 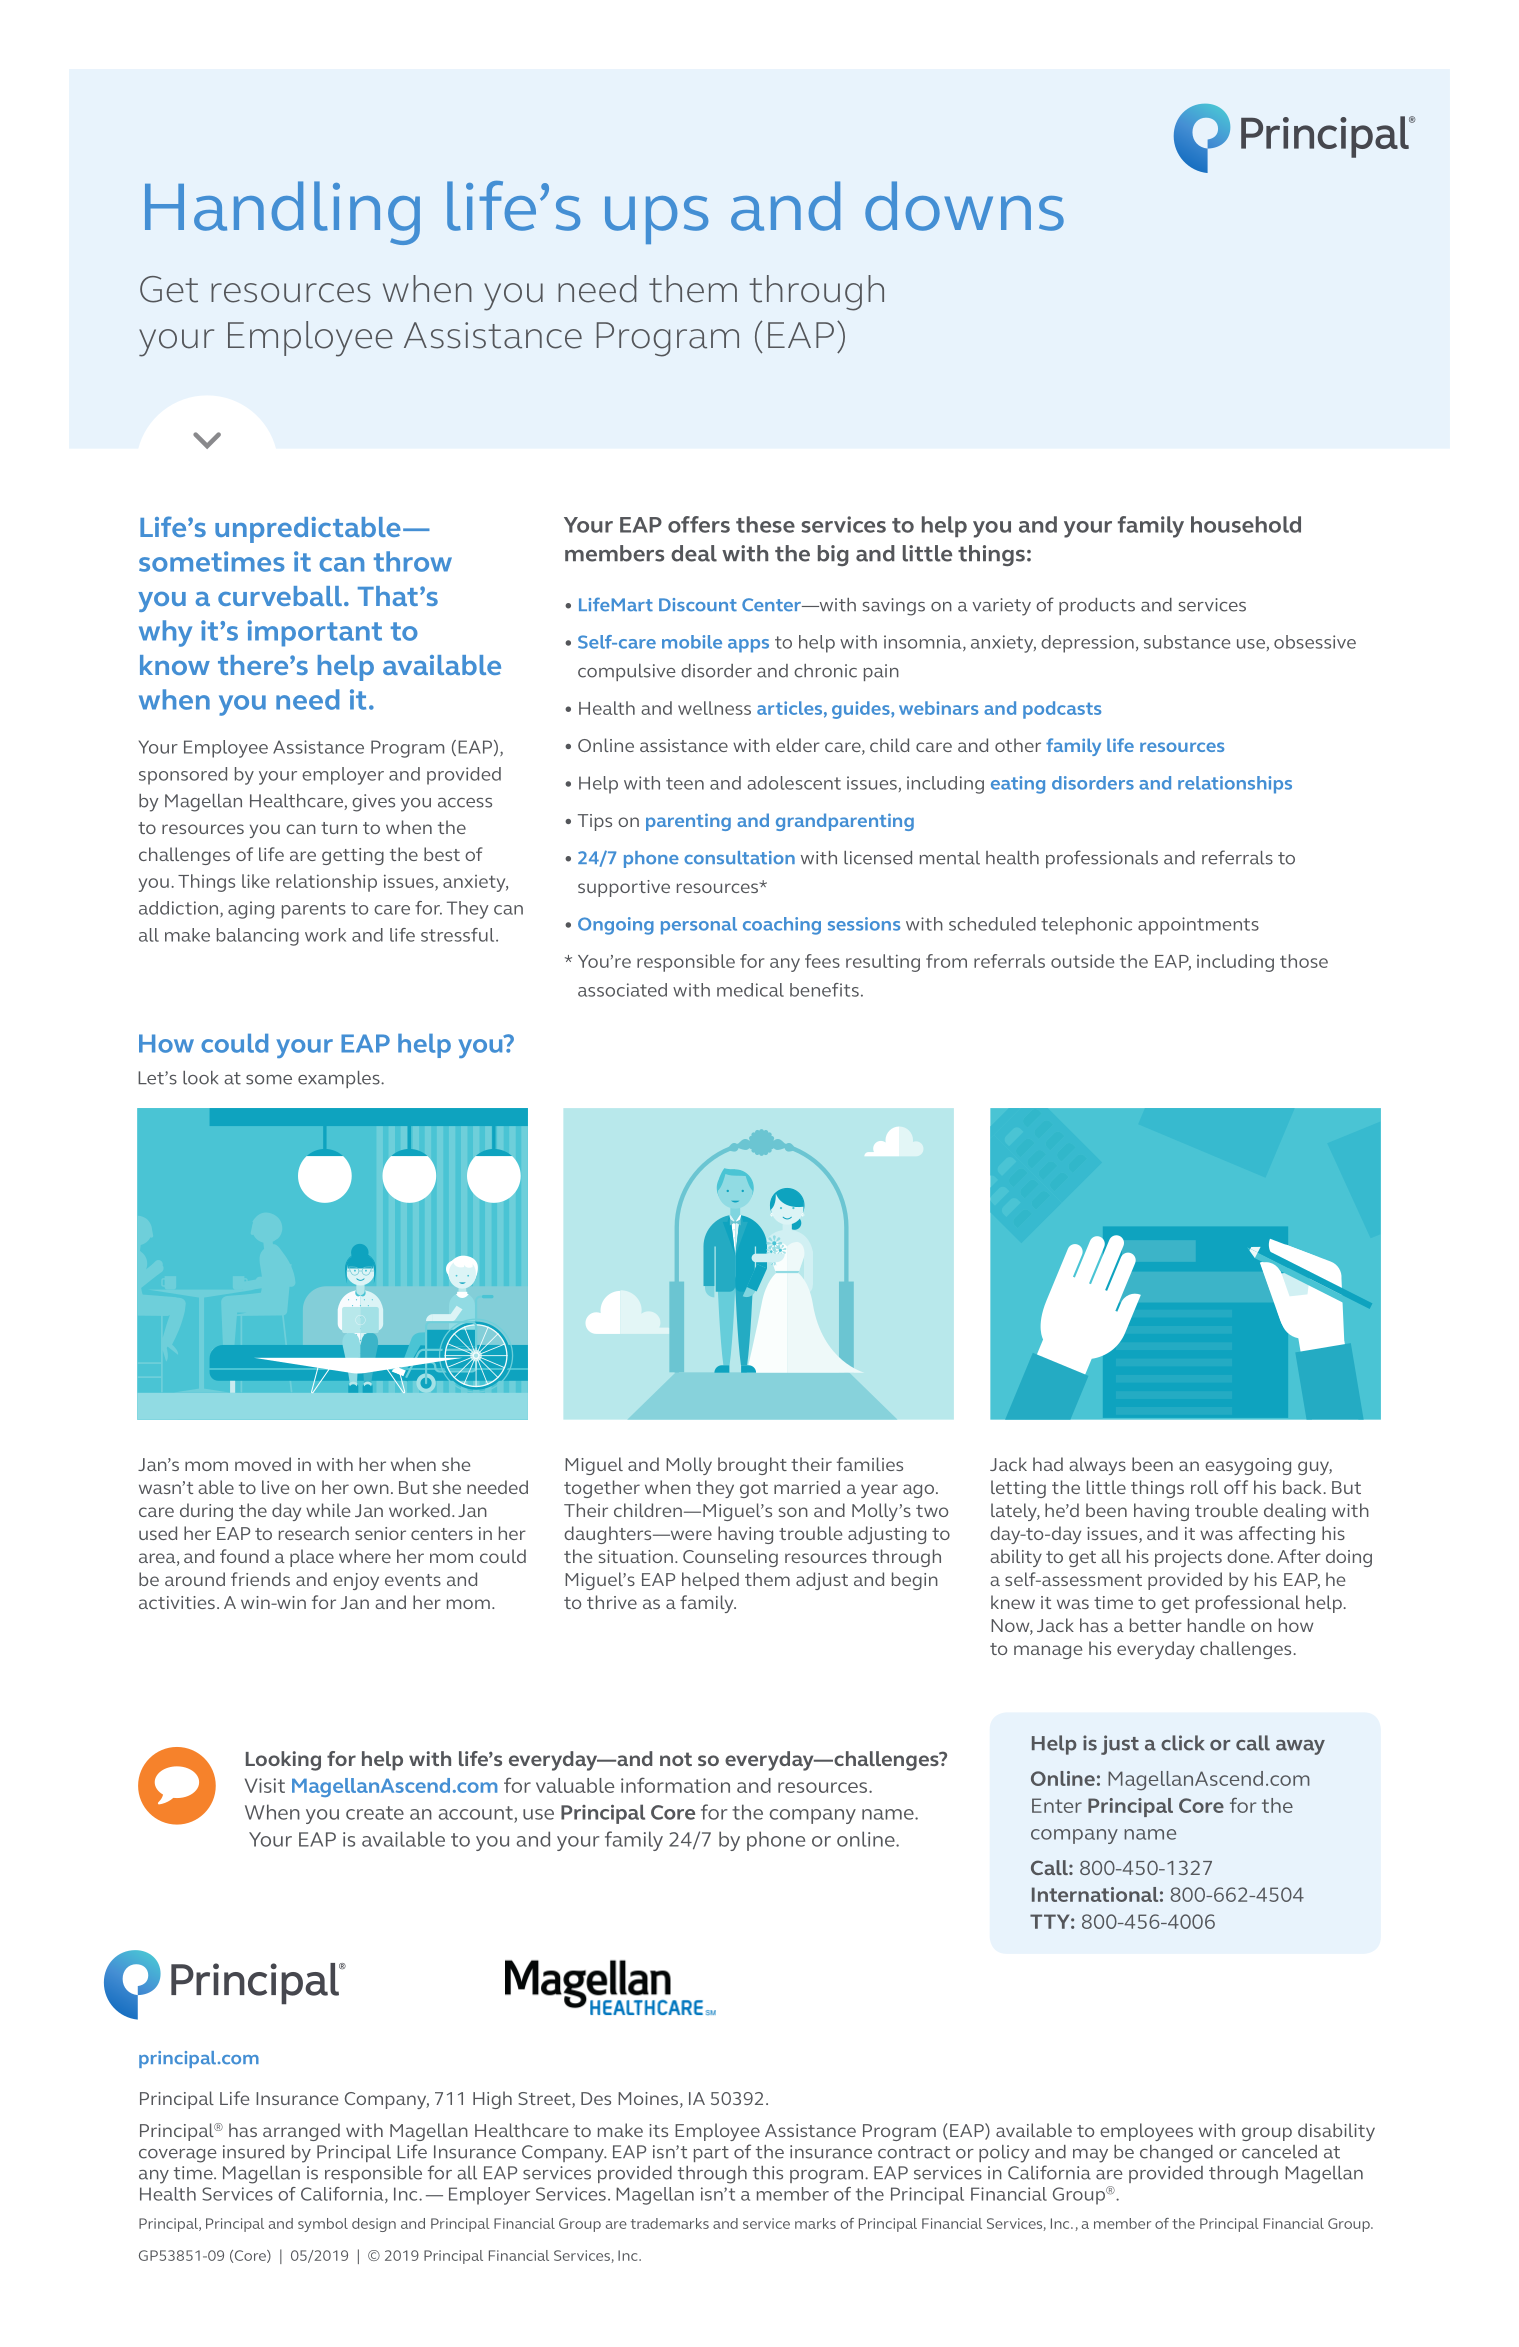 What do you see at coordinates (750, 990) in the image?
I see `medical` at bounding box center [750, 990].
